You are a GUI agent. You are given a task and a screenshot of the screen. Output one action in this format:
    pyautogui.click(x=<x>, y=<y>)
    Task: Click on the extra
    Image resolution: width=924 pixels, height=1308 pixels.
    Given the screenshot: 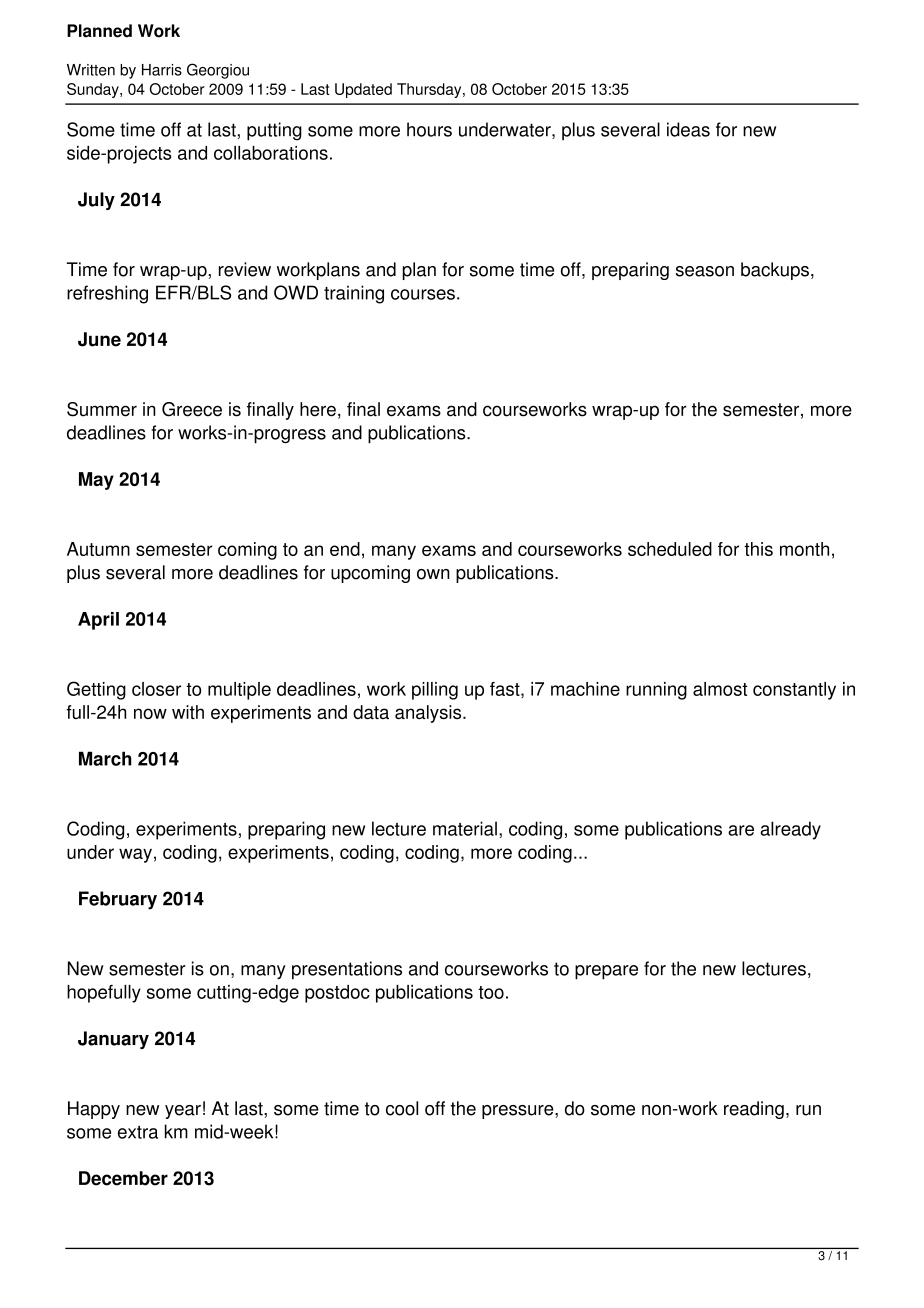 What is the action you would take?
    pyautogui.click(x=138, y=1132)
